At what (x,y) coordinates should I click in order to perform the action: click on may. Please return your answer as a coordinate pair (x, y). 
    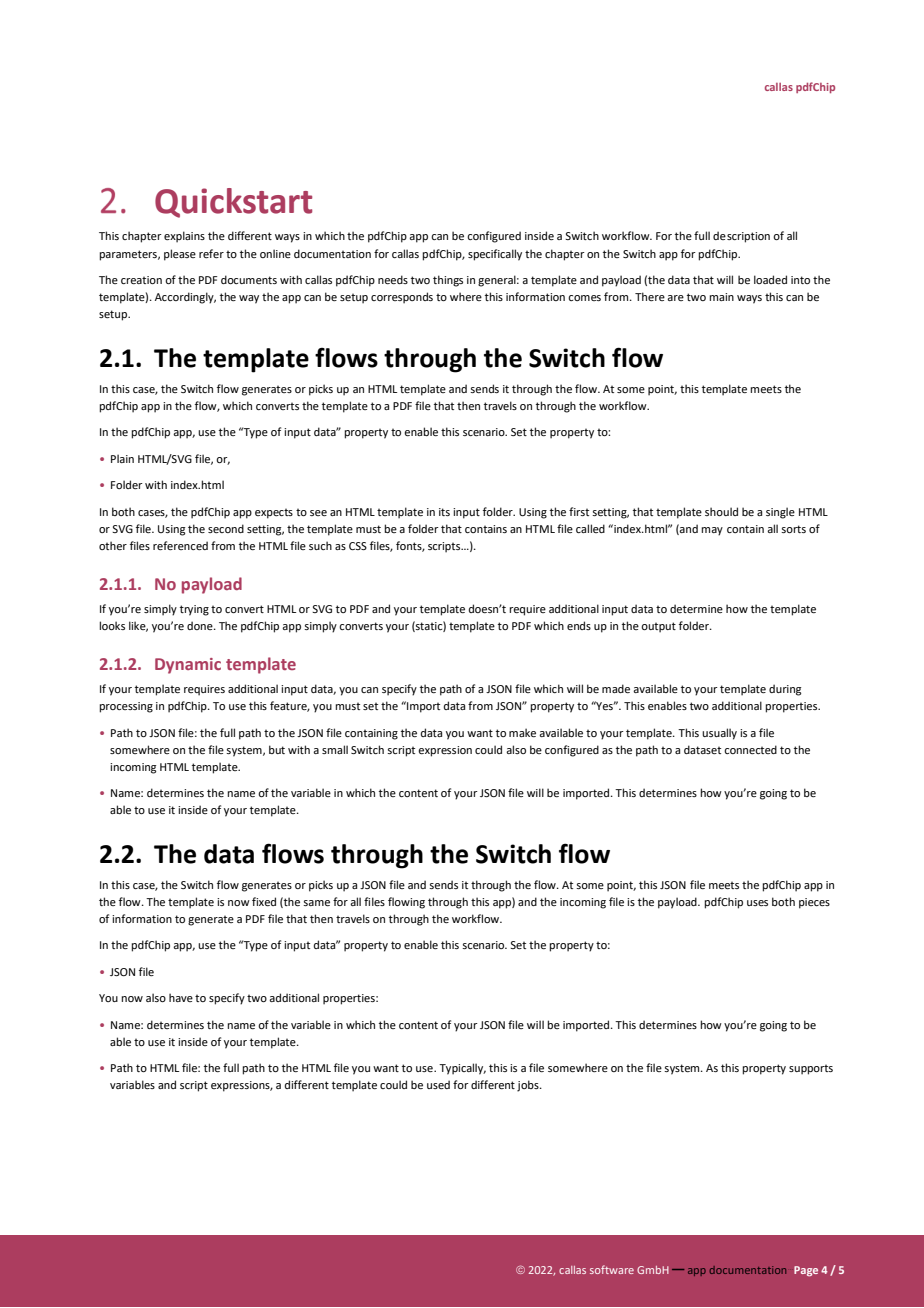
    Looking at the image, I should click on (712, 531).
